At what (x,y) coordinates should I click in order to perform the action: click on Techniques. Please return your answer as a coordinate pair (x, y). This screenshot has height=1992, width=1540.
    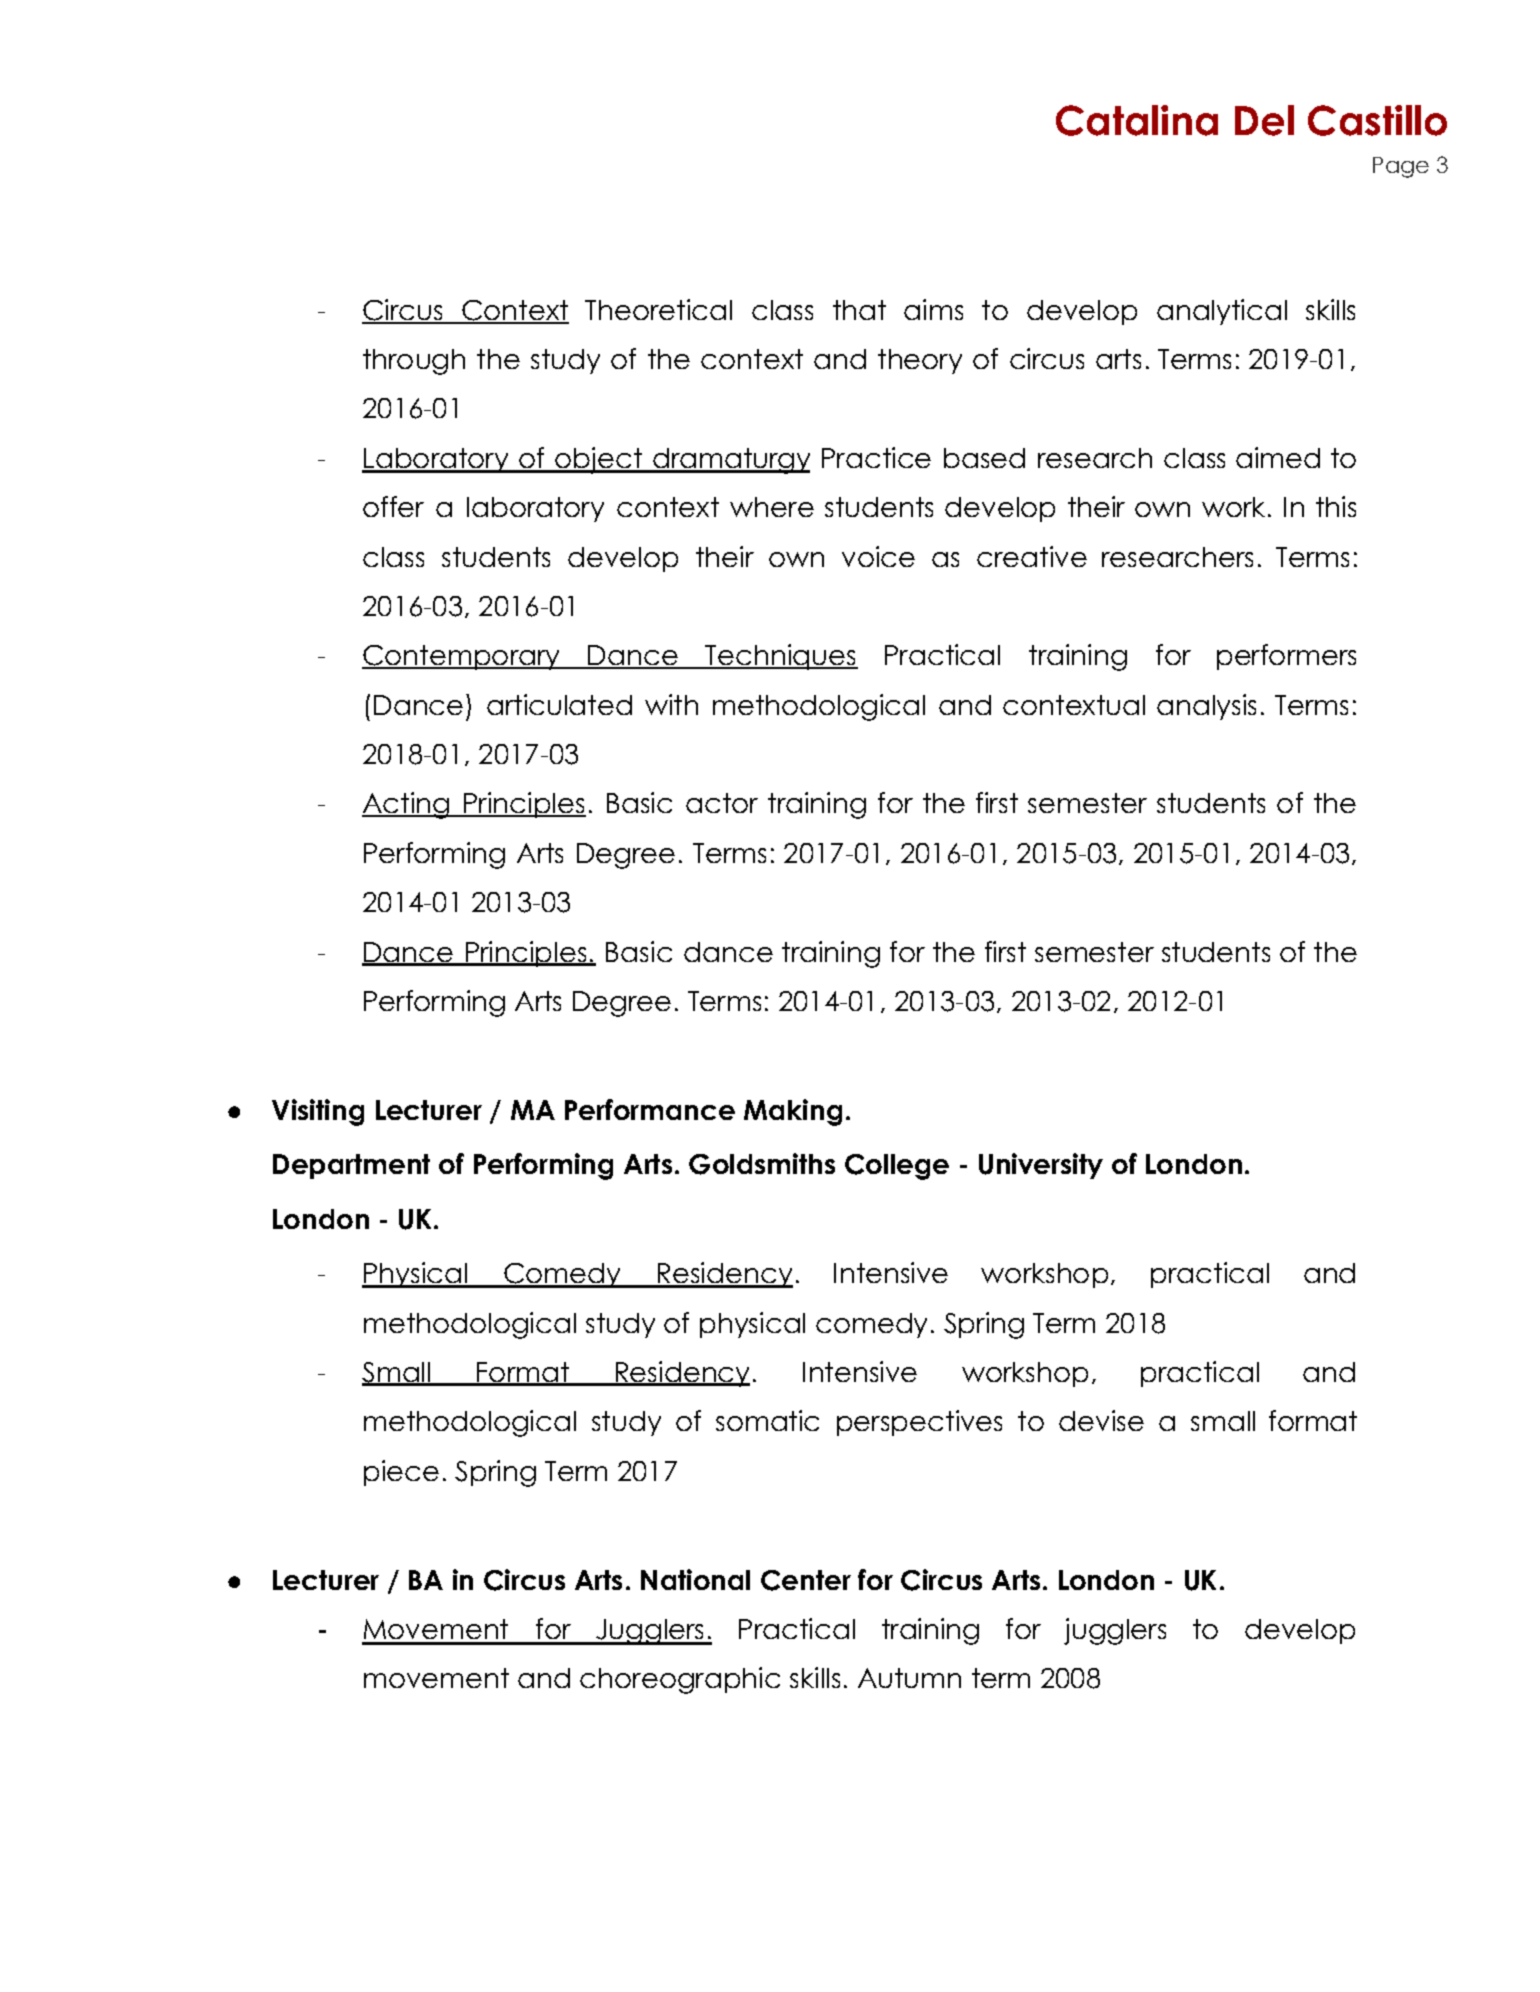
    Looking at the image, I should click on (781, 657).
